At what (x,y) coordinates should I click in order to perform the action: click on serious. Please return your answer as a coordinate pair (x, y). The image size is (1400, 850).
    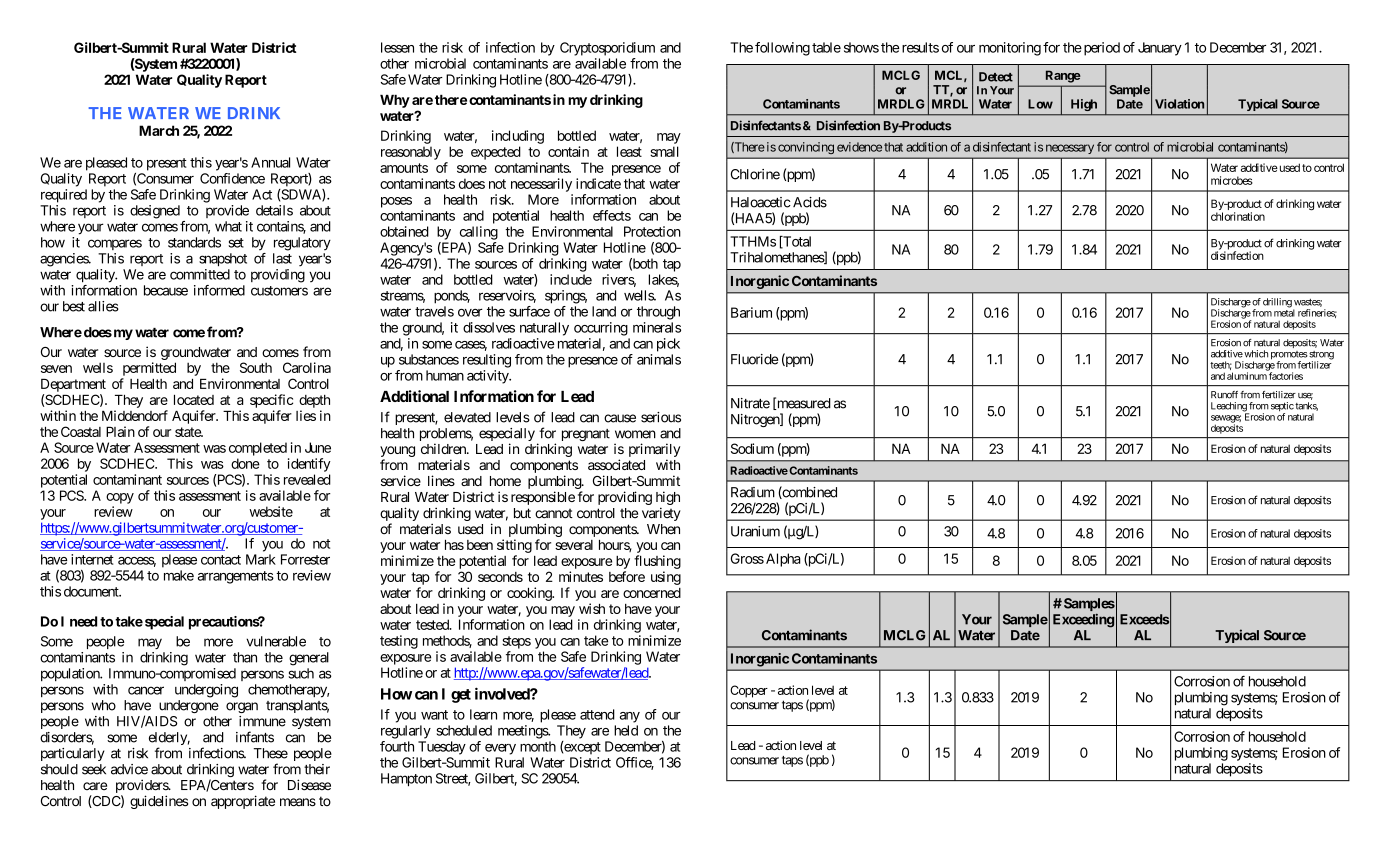
    Looking at the image, I should click on (661, 417).
